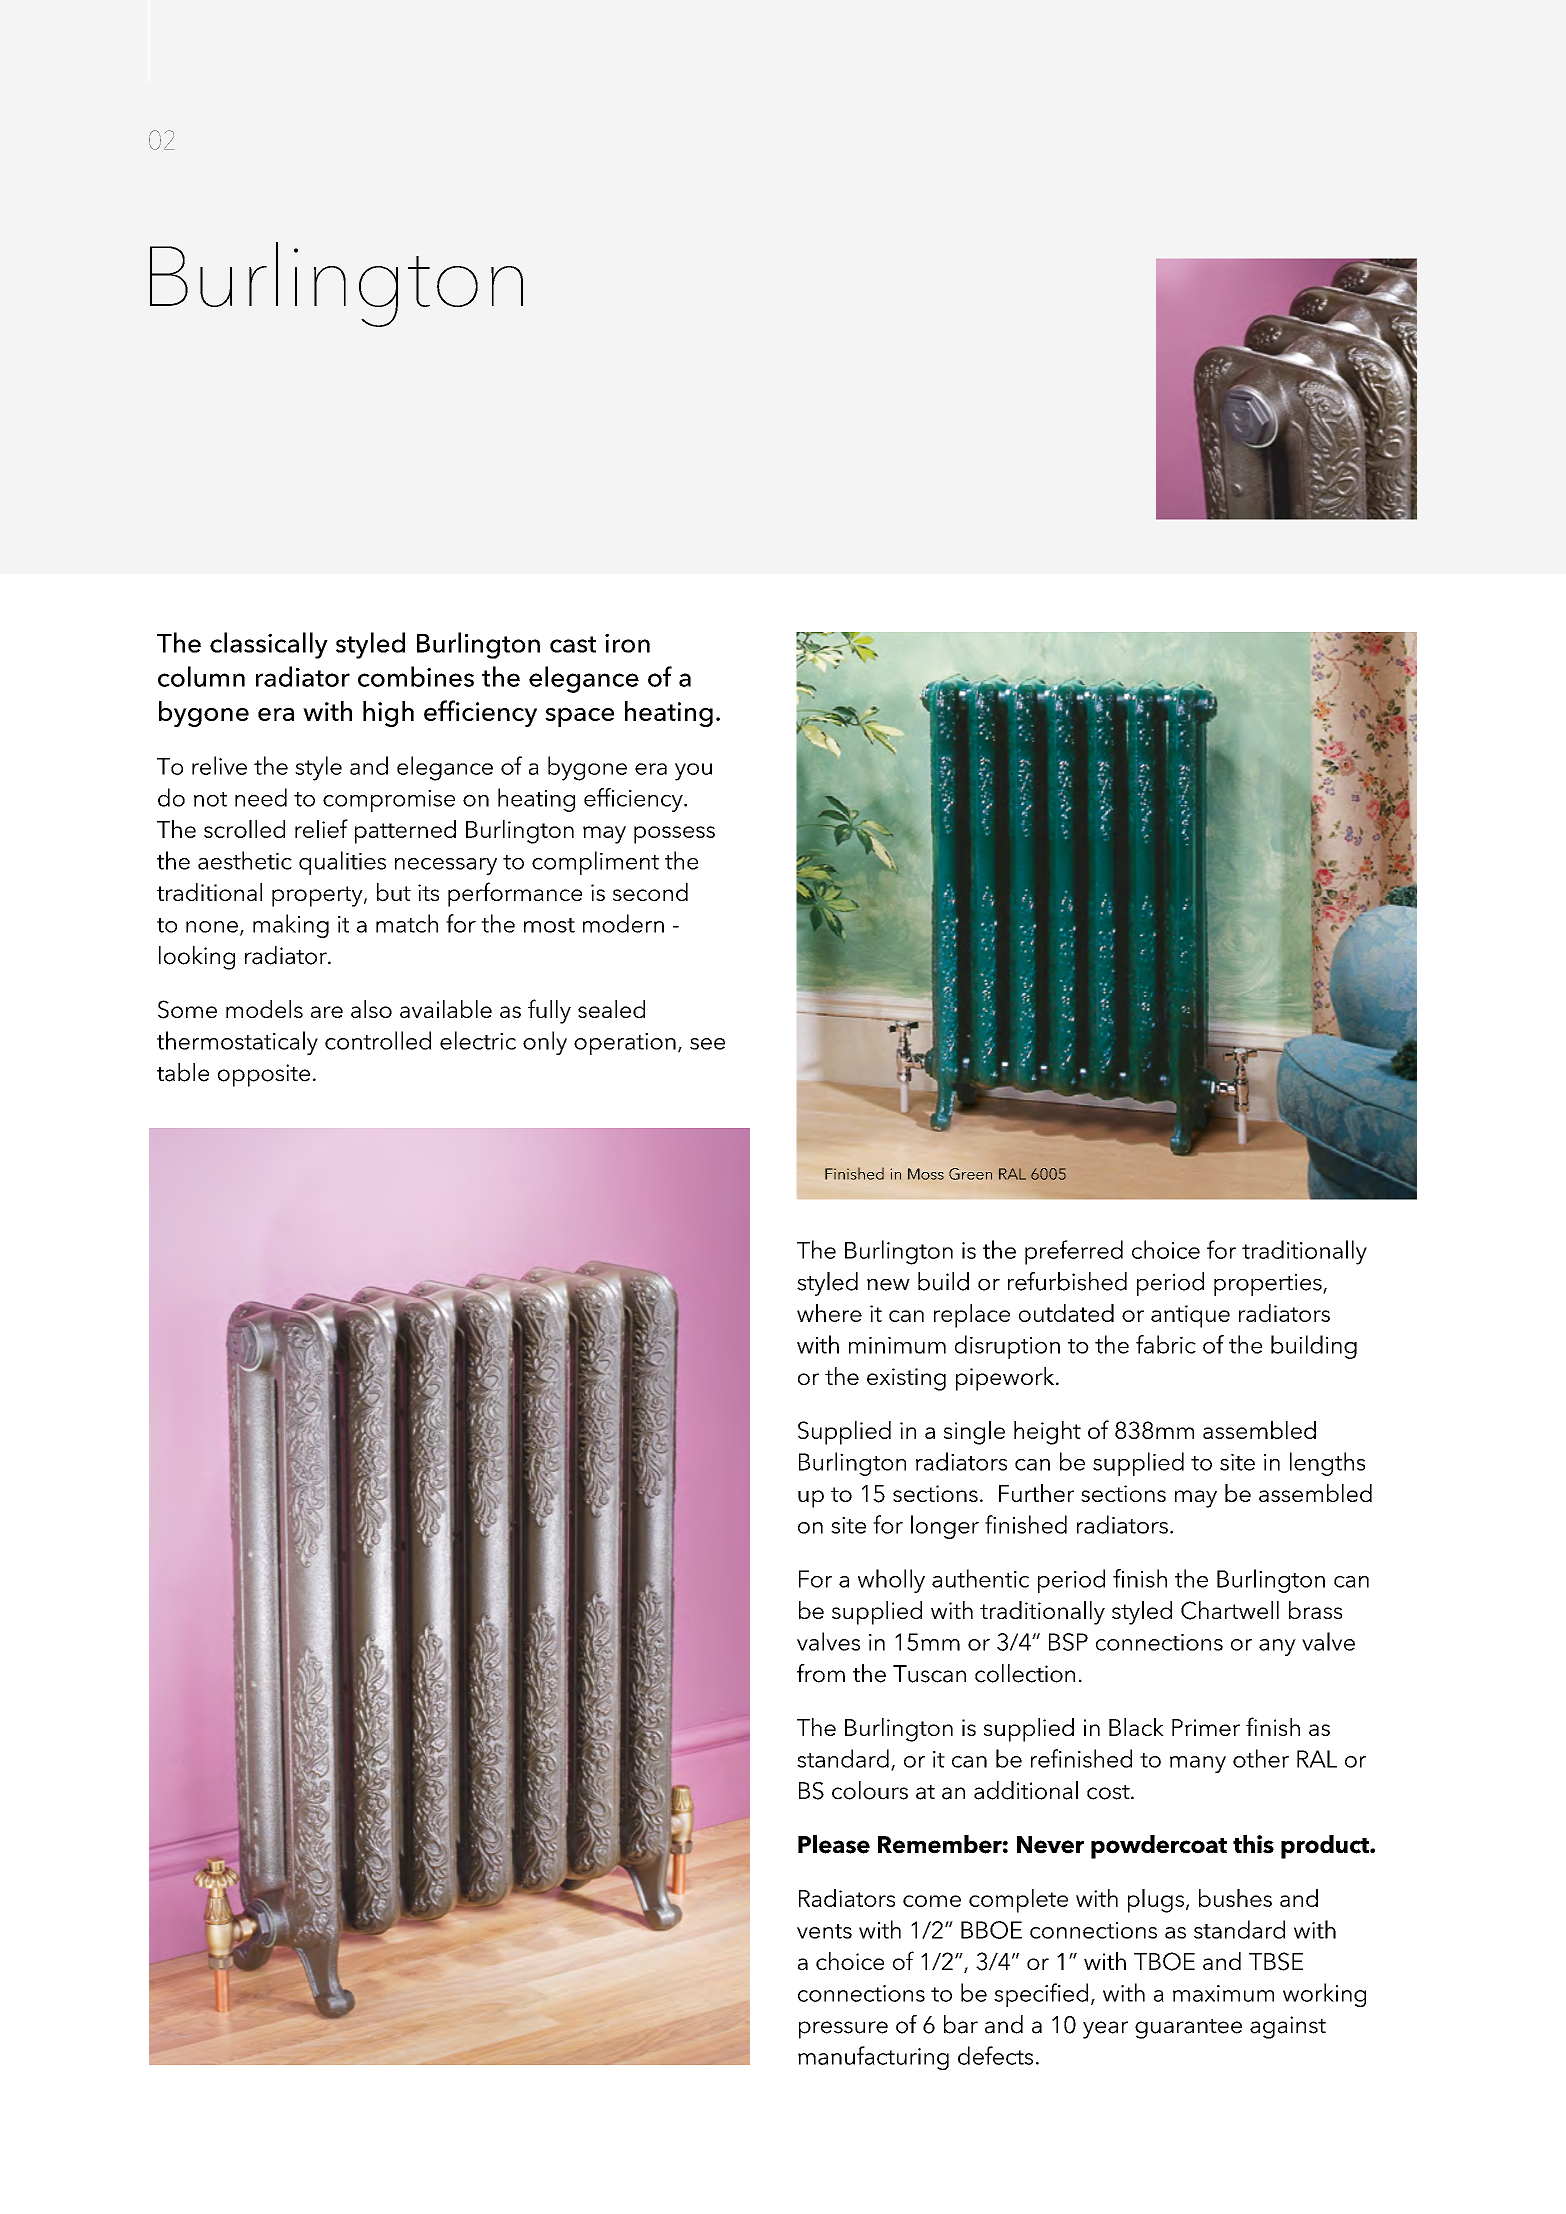 This screenshot has height=2214, width=1566. Describe the element at coordinates (627, 643) in the screenshot. I see `iron` at that location.
